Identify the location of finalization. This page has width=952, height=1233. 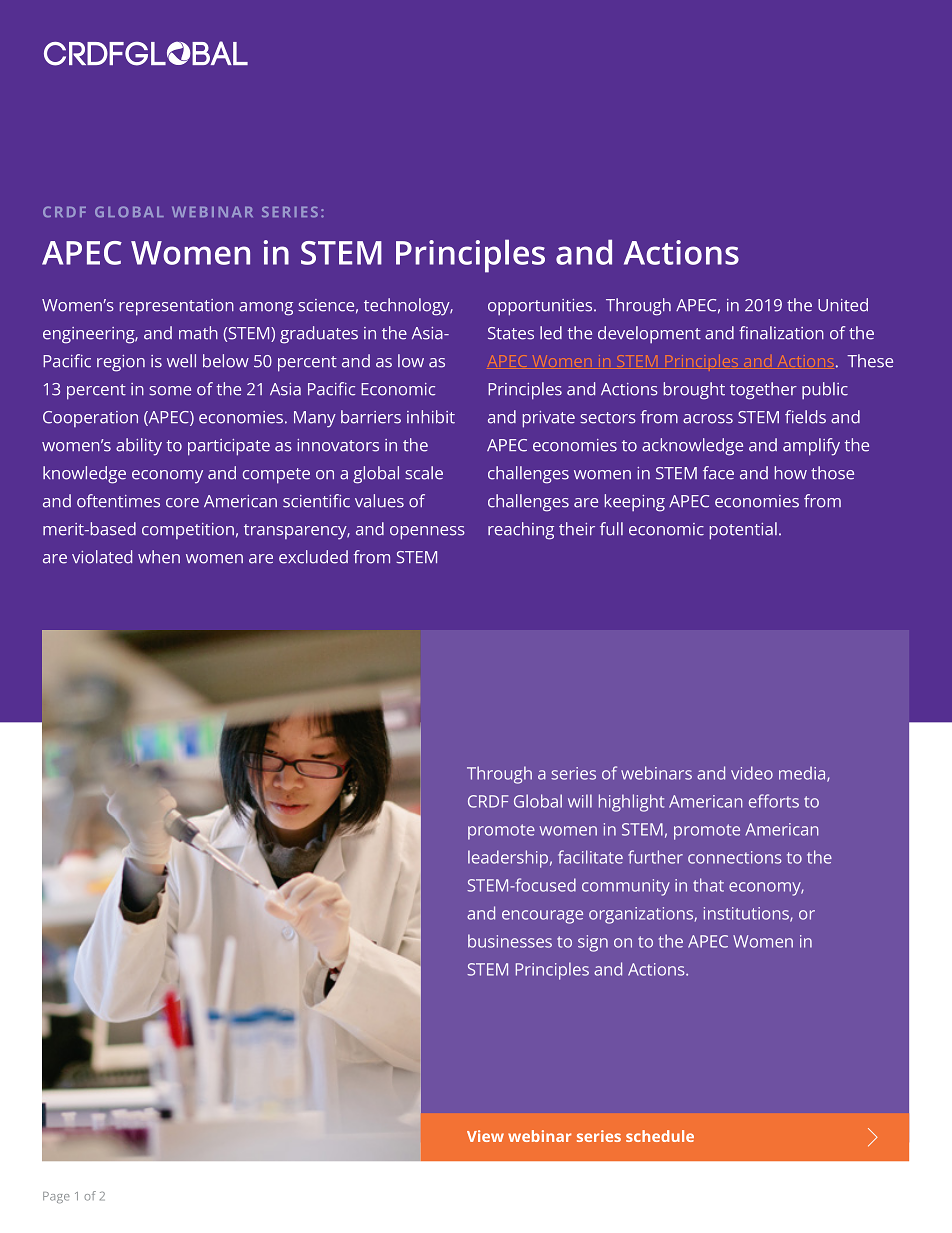
(781, 333).
